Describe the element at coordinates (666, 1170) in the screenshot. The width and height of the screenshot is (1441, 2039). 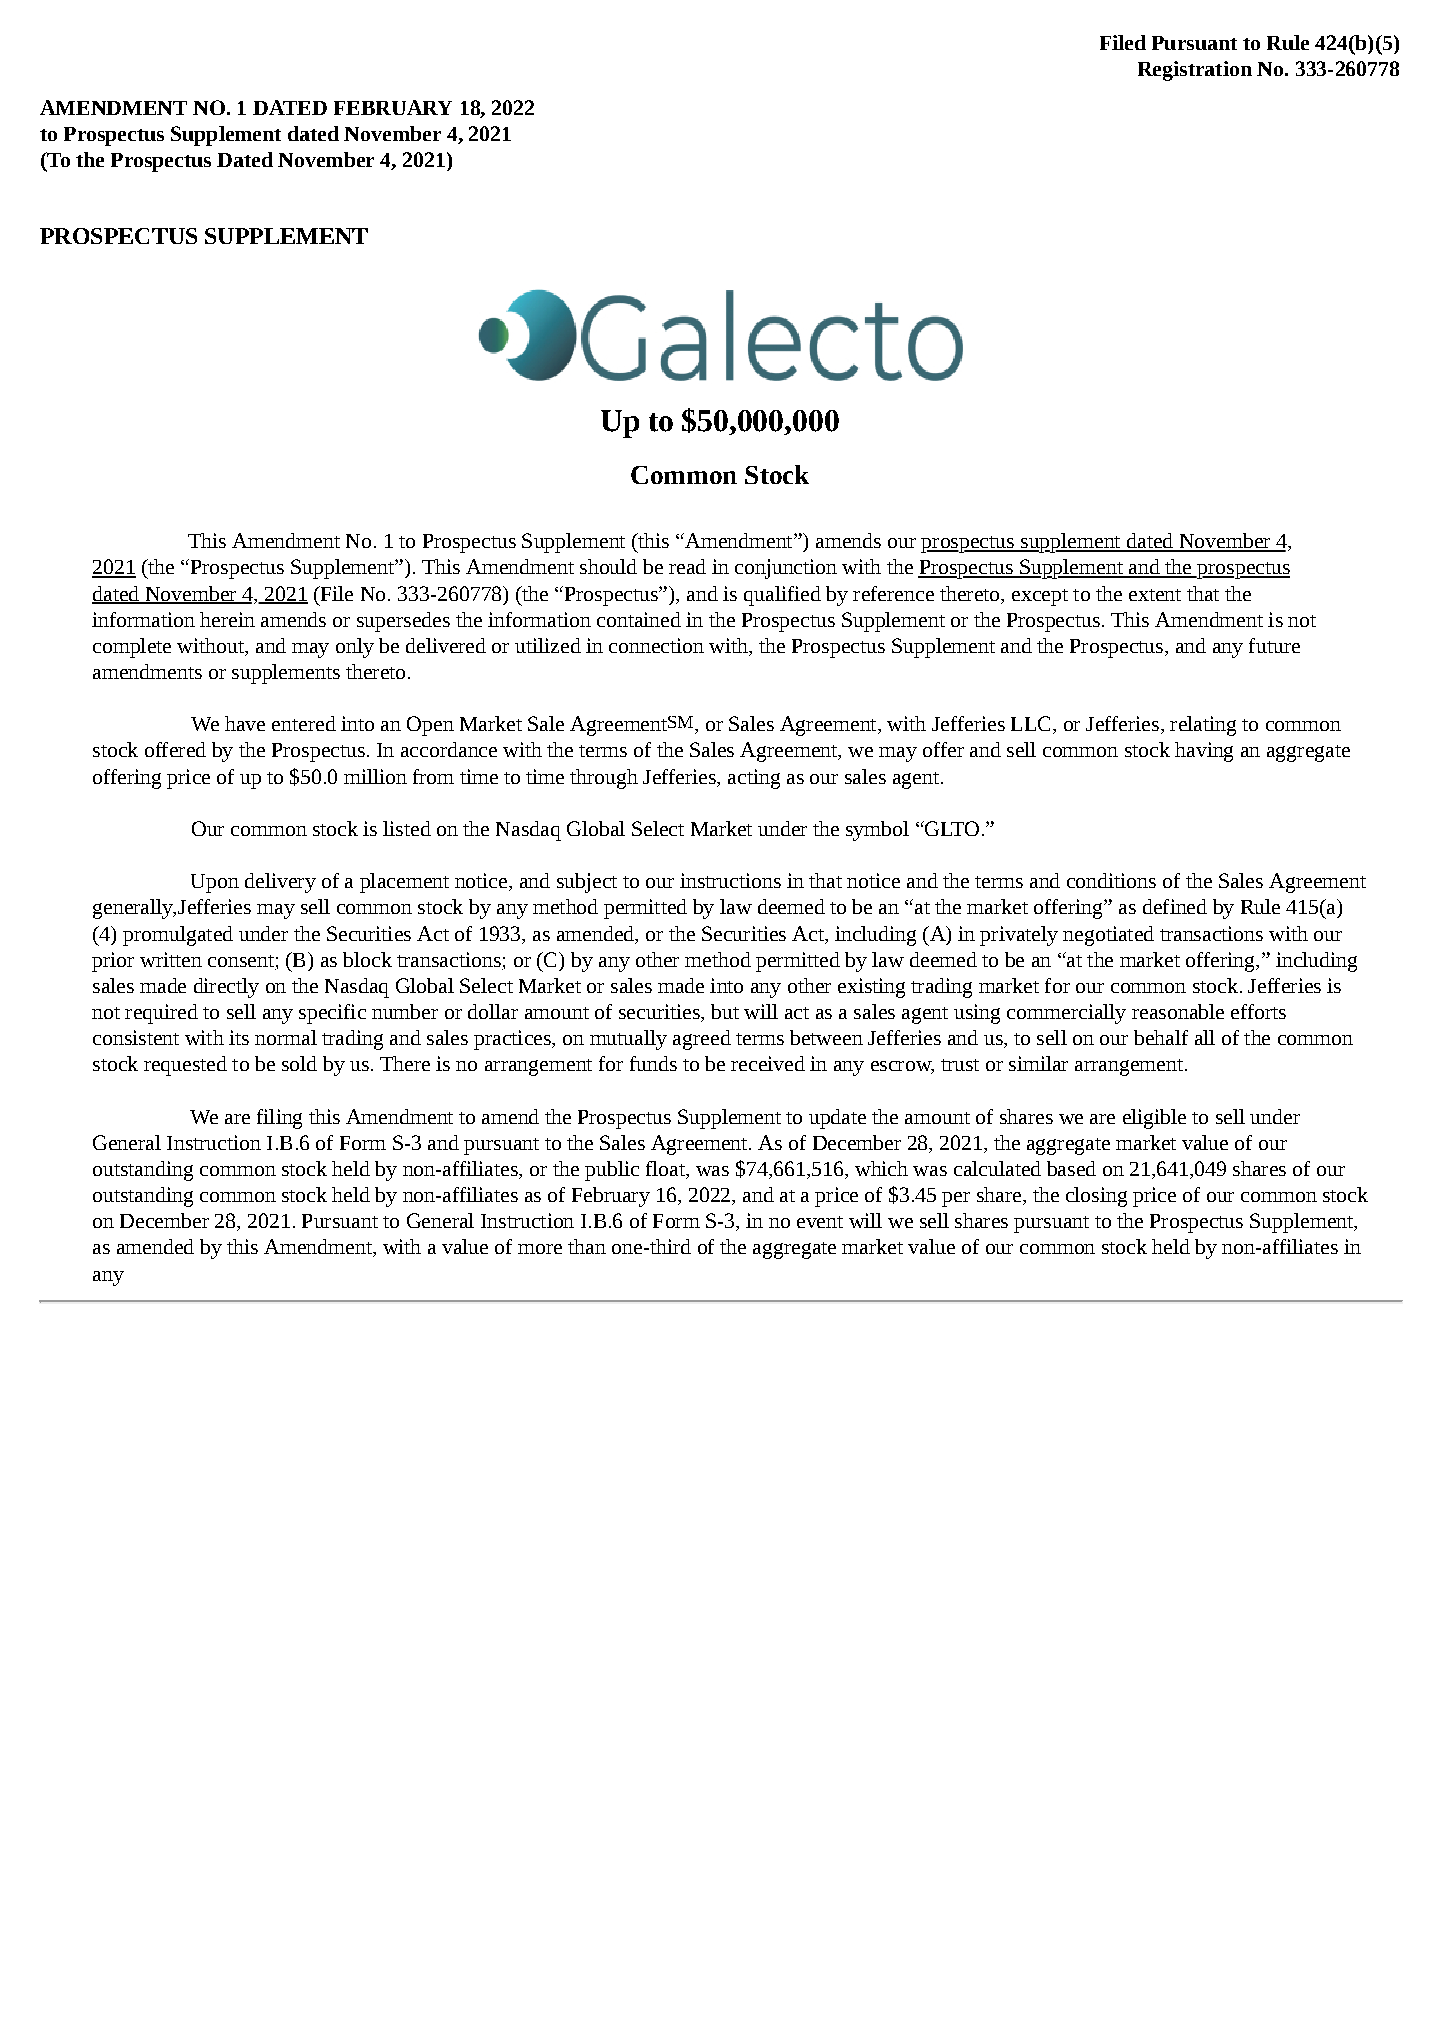
I see `float` at that location.
